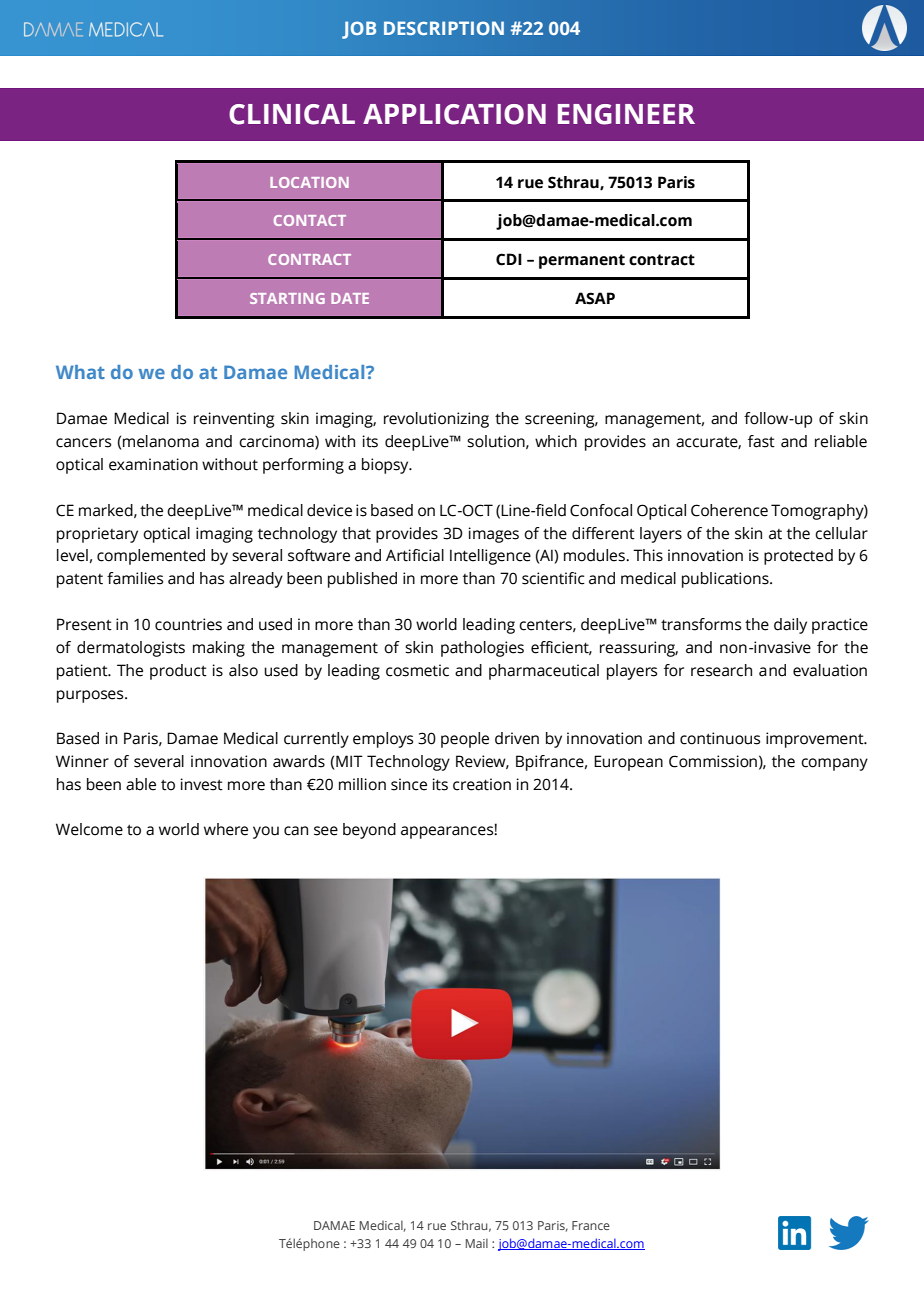 This page has width=924, height=1308. What do you see at coordinates (626, 114) in the page?
I see `ENGINEER` at bounding box center [626, 114].
